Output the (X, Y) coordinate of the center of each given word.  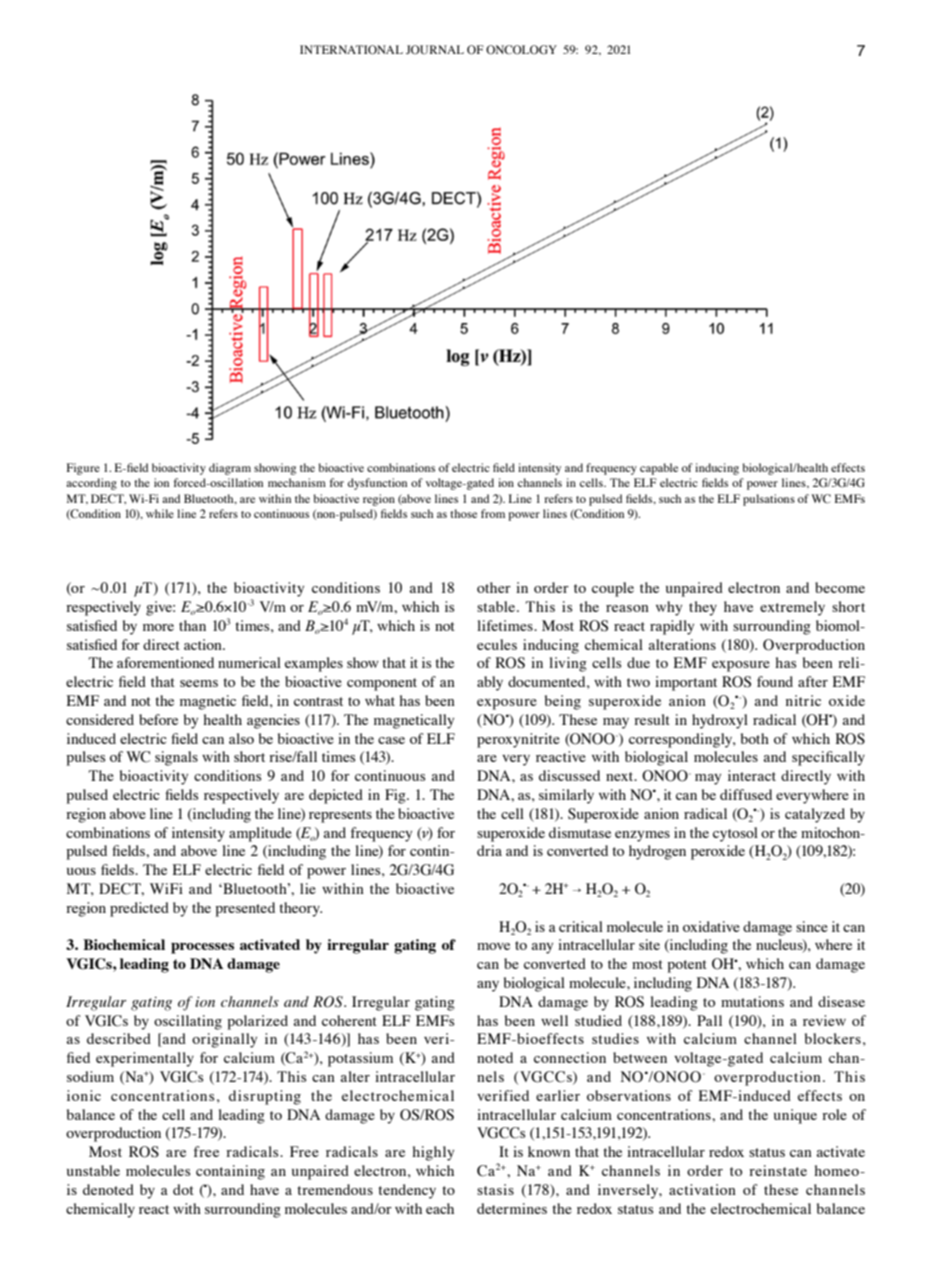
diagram (230, 469)
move (493, 946)
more (158, 627)
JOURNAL (435, 49)
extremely (792, 608)
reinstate (778, 1170)
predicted (139, 909)
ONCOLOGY (521, 50)
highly (433, 1153)
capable (659, 469)
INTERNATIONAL (351, 50)
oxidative (711, 926)
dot (183, 1189)
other (494, 587)
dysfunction (377, 484)
